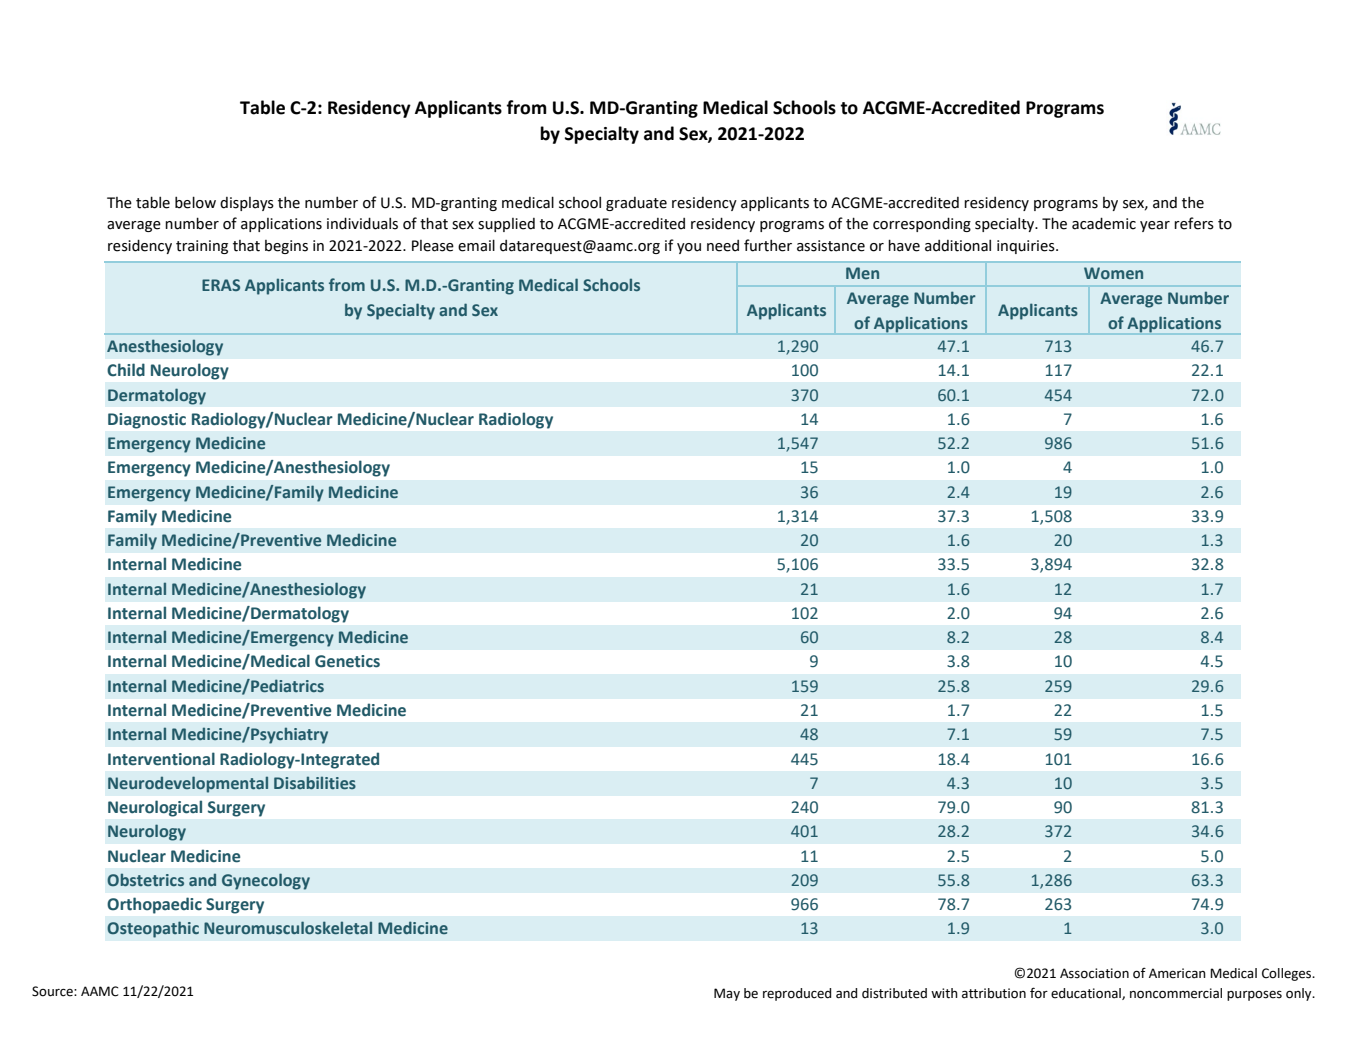  I want to click on Disabilities, so click(315, 782).
